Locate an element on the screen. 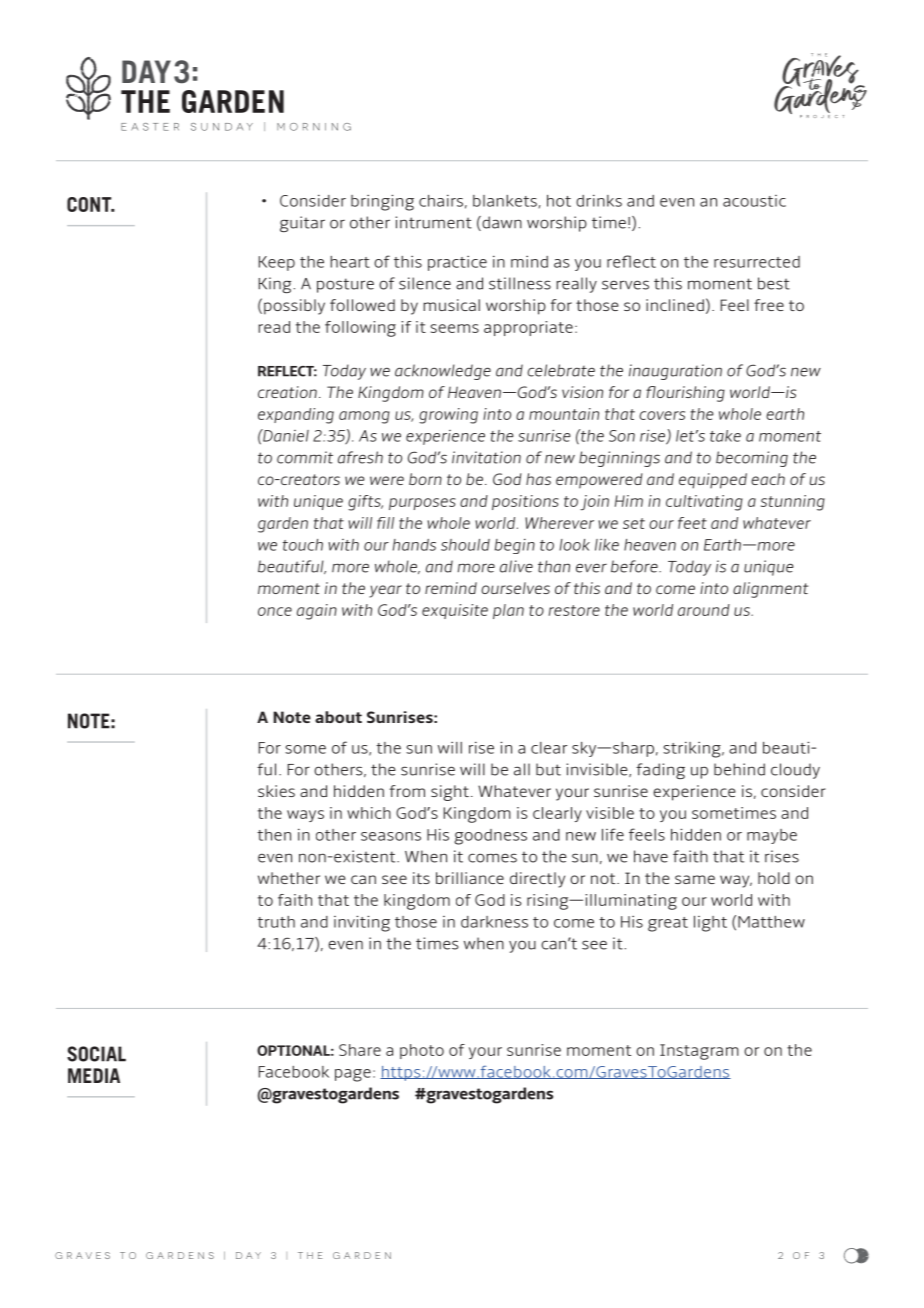  Instagram is located at coordinates (699, 1052).
